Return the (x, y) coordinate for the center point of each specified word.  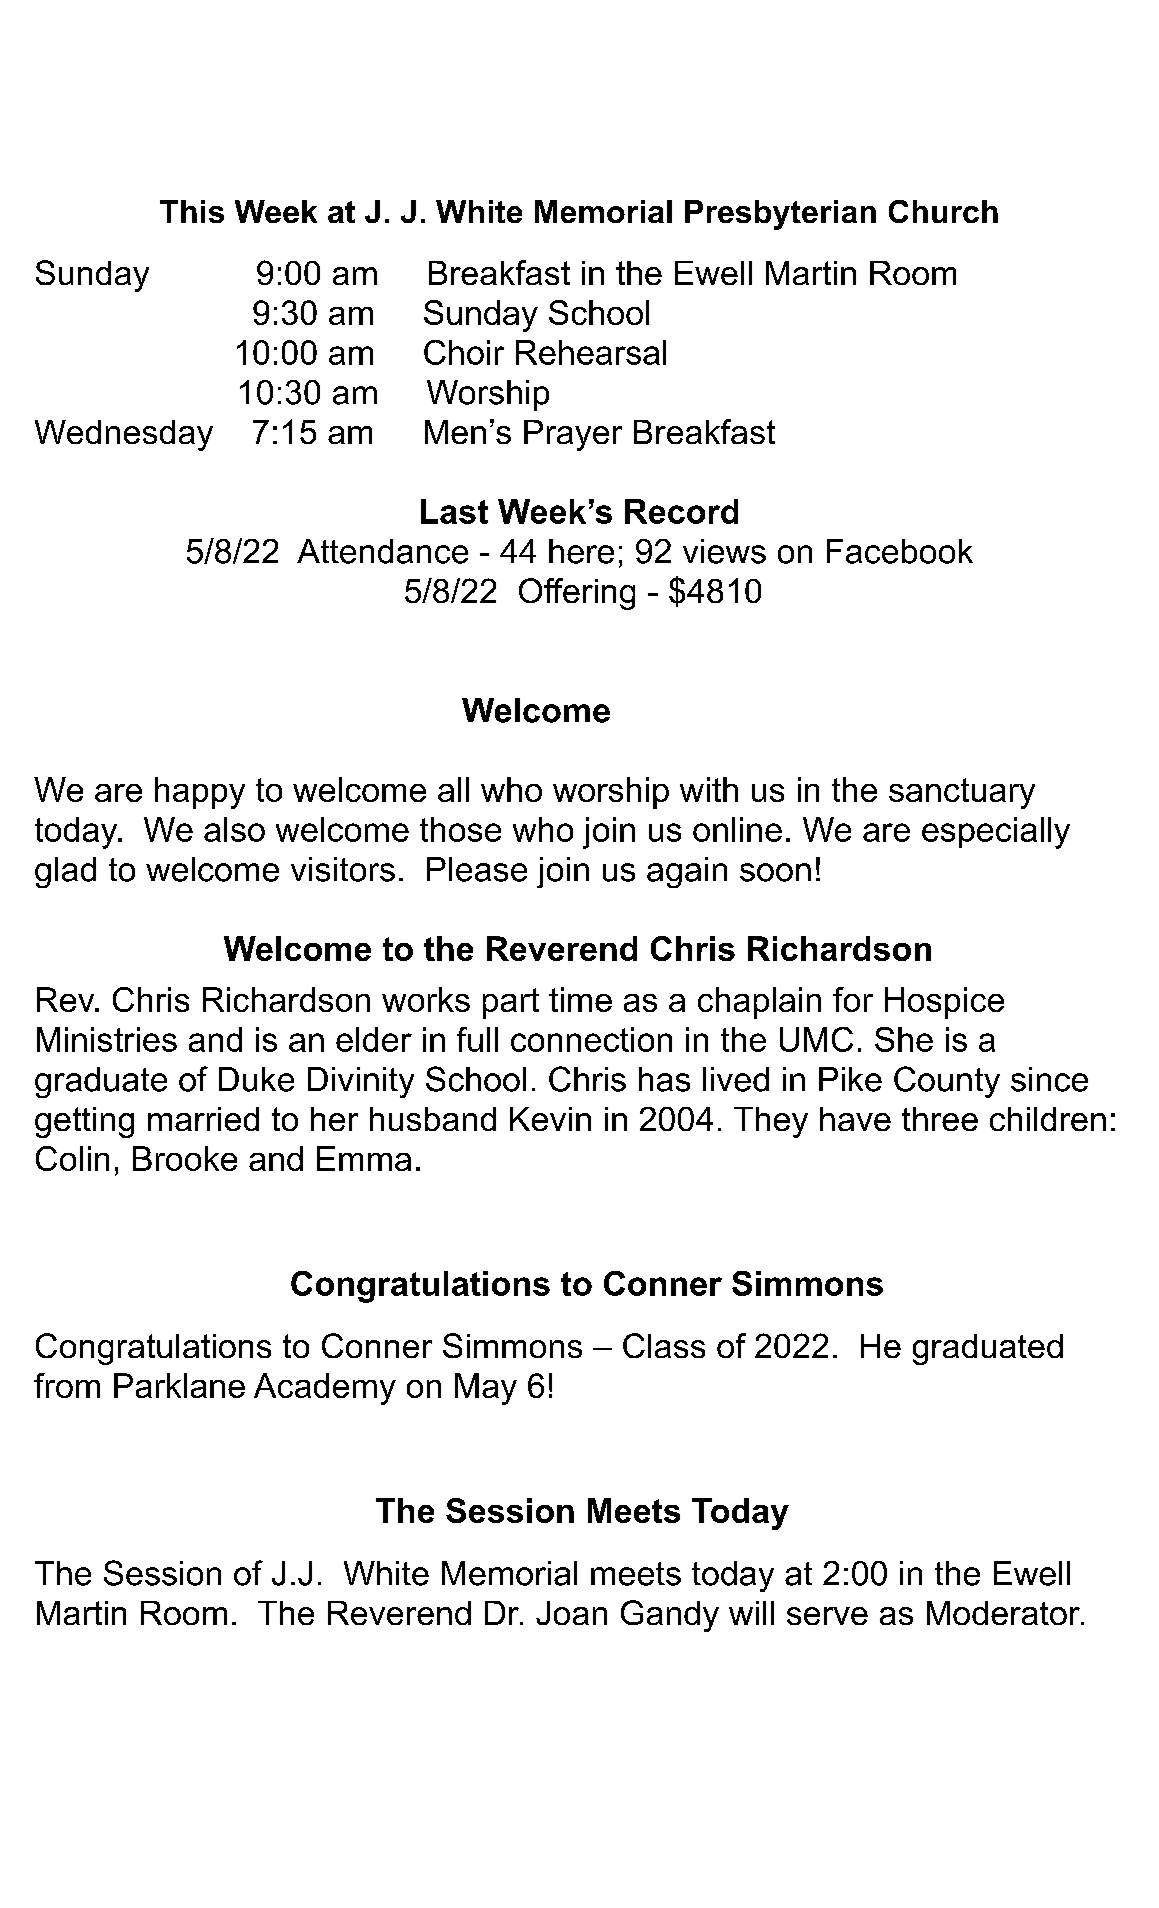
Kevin (550, 1119)
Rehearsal (591, 352)
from (67, 1385)
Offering (577, 594)
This (192, 211)
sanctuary (962, 793)
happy (200, 793)
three (940, 1119)
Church (943, 211)
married (203, 1119)
